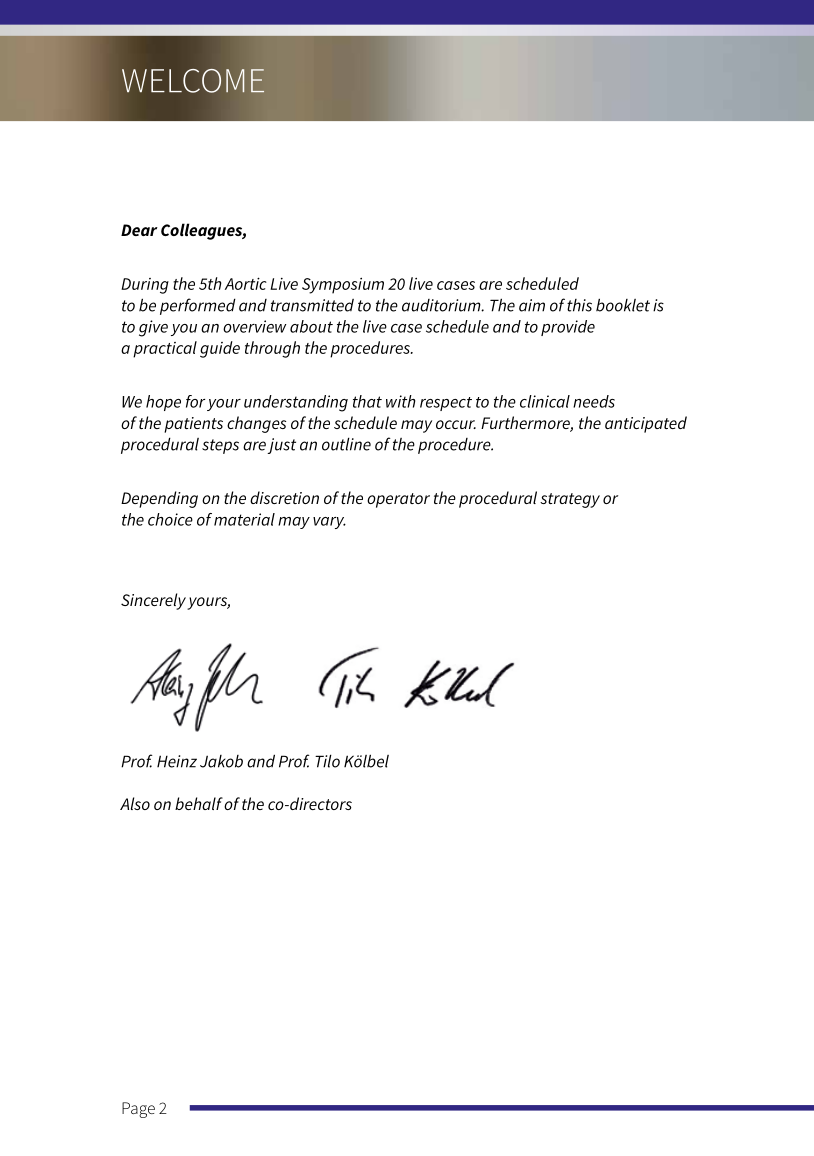 The width and height of the screenshot is (814, 1156). Describe the element at coordinates (579, 305) in the screenshot. I see `this` at that location.
